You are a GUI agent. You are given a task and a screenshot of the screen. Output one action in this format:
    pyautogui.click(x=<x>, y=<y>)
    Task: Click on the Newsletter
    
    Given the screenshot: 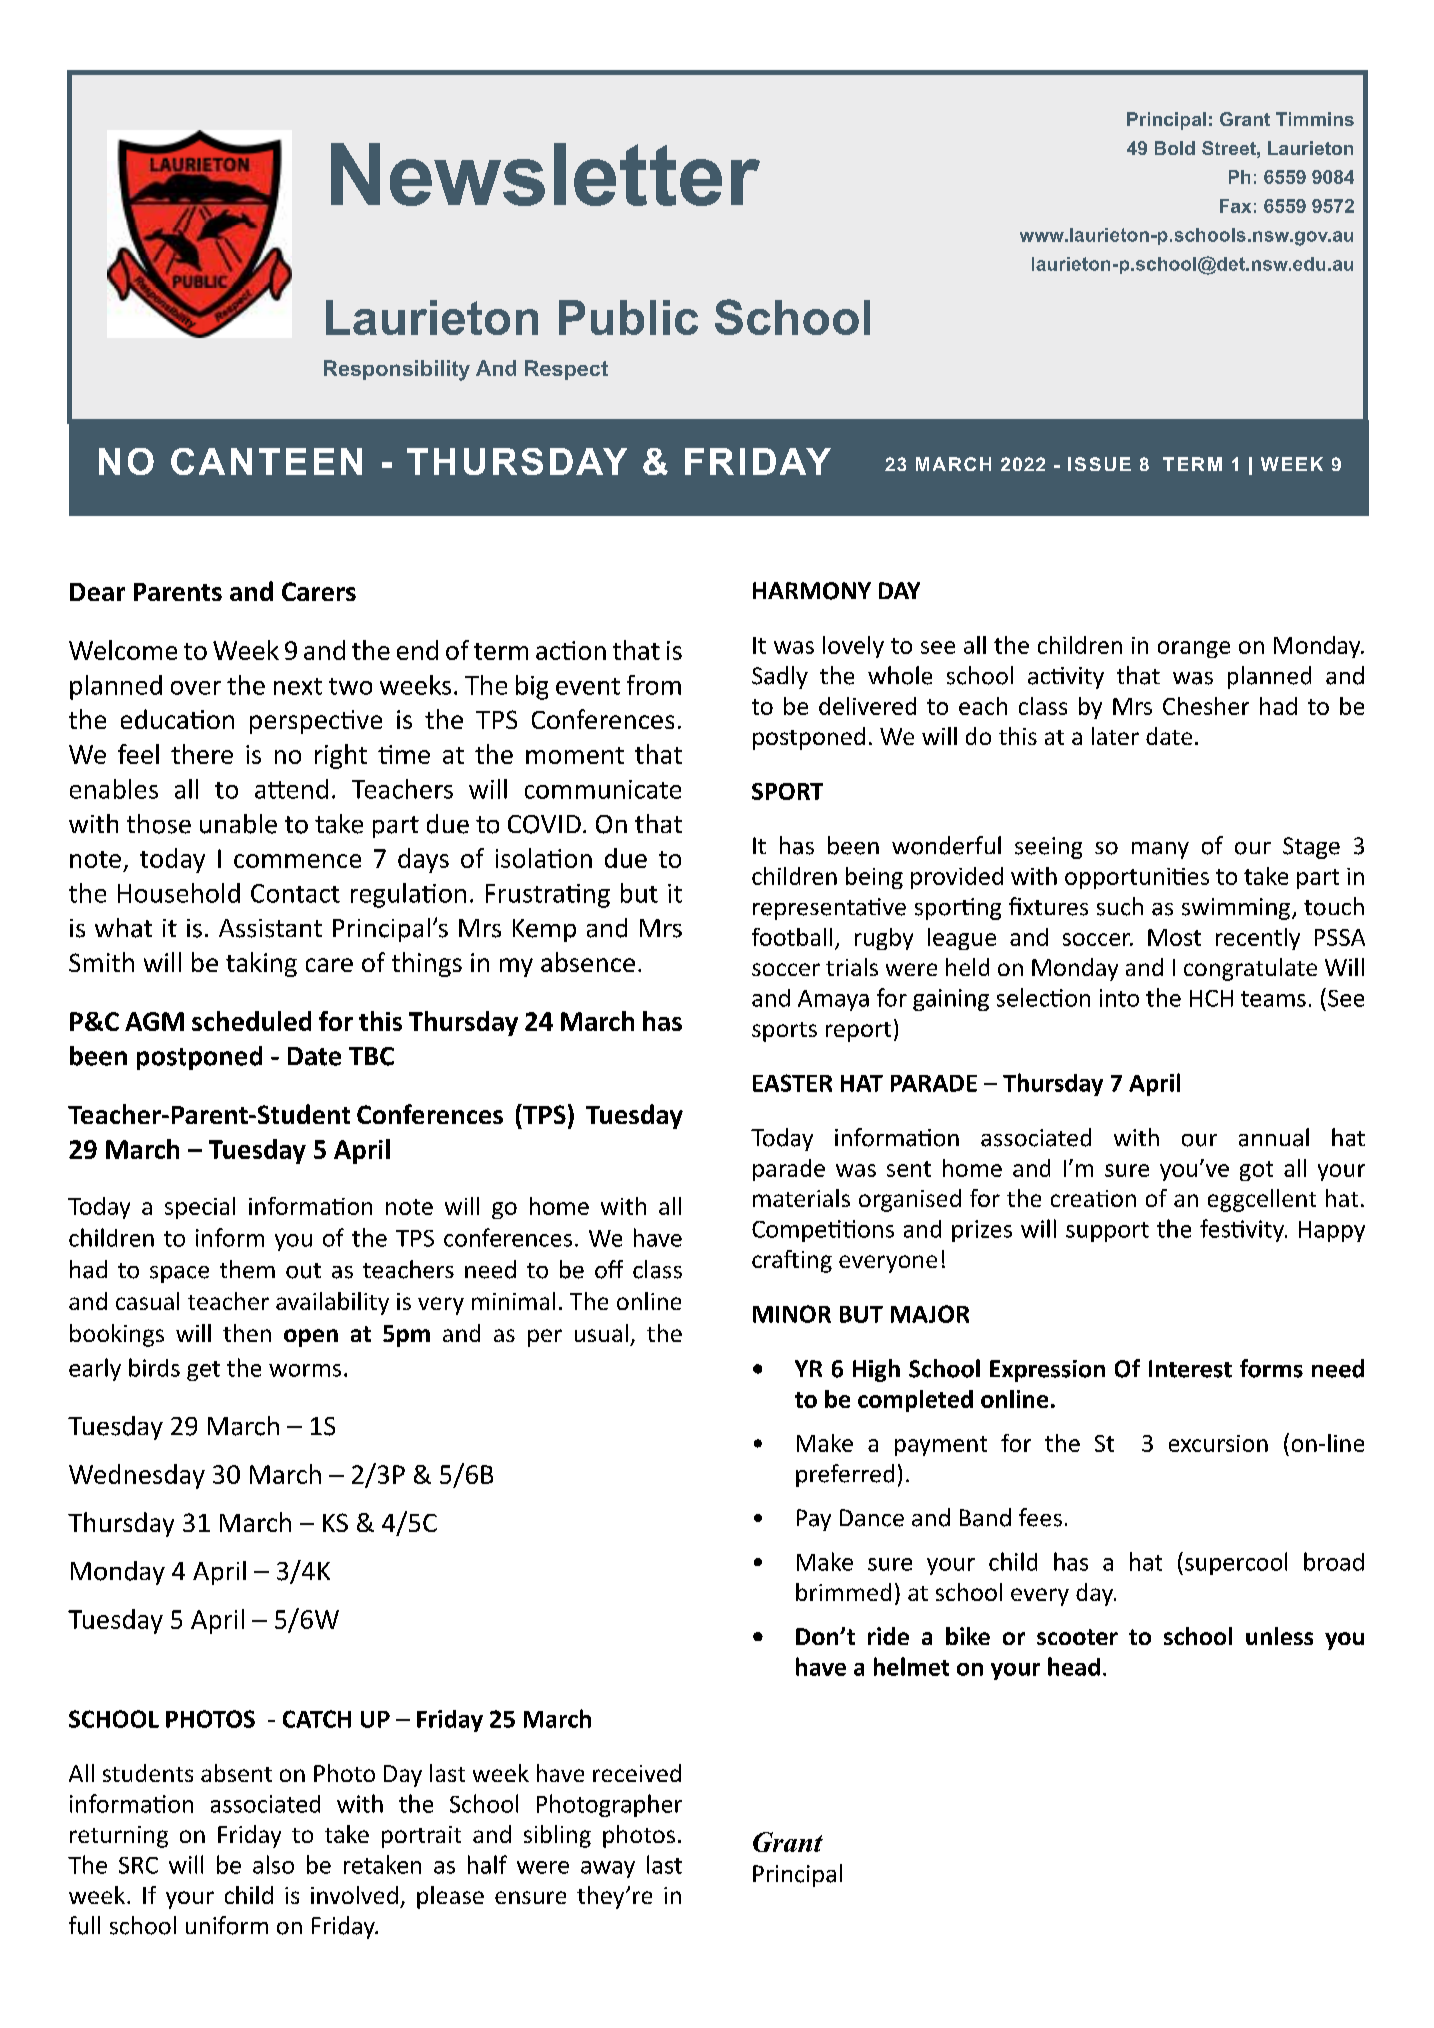 What is the action you would take?
    pyautogui.click(x=545, y=174)
